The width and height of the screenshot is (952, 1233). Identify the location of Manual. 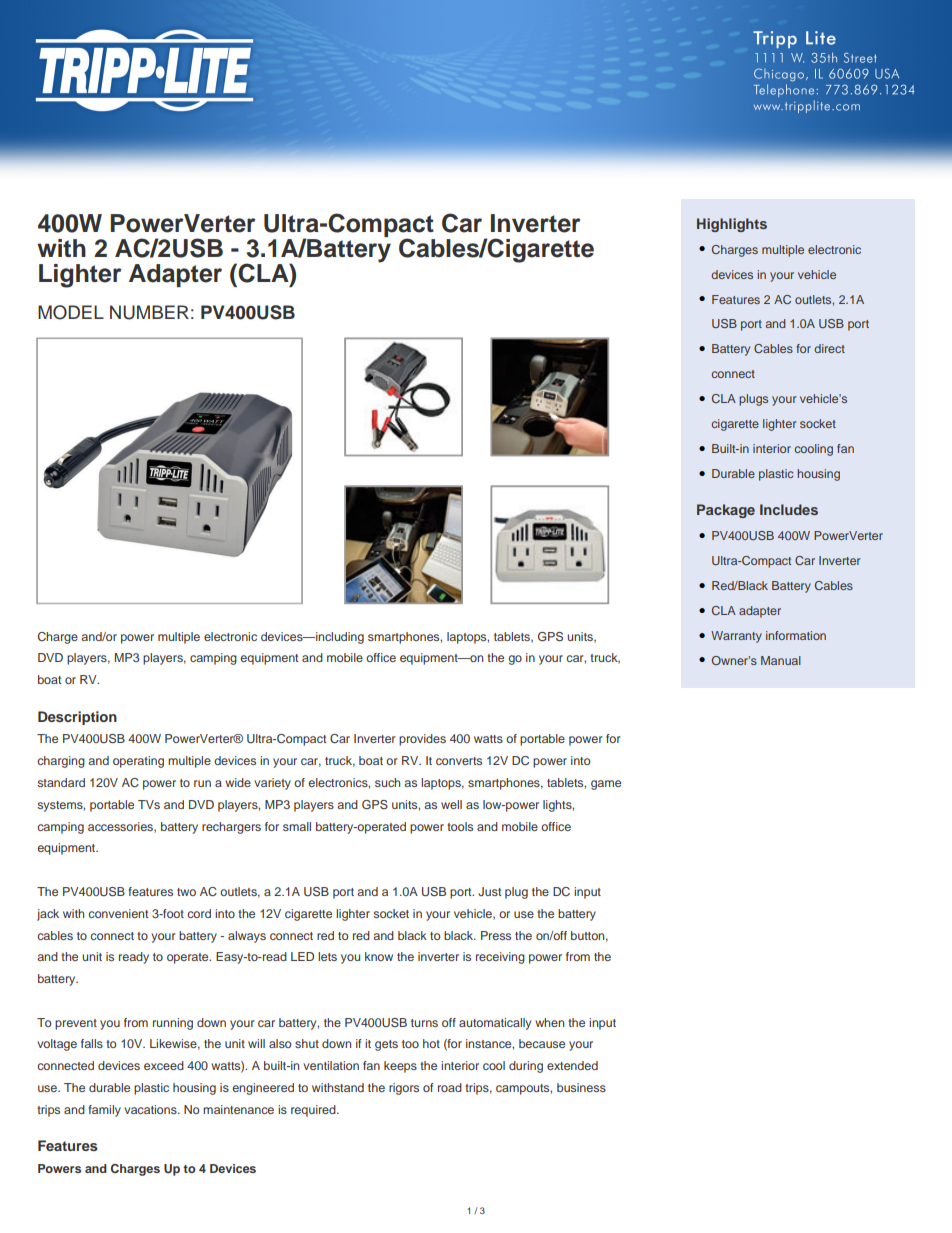
(781, 660).
